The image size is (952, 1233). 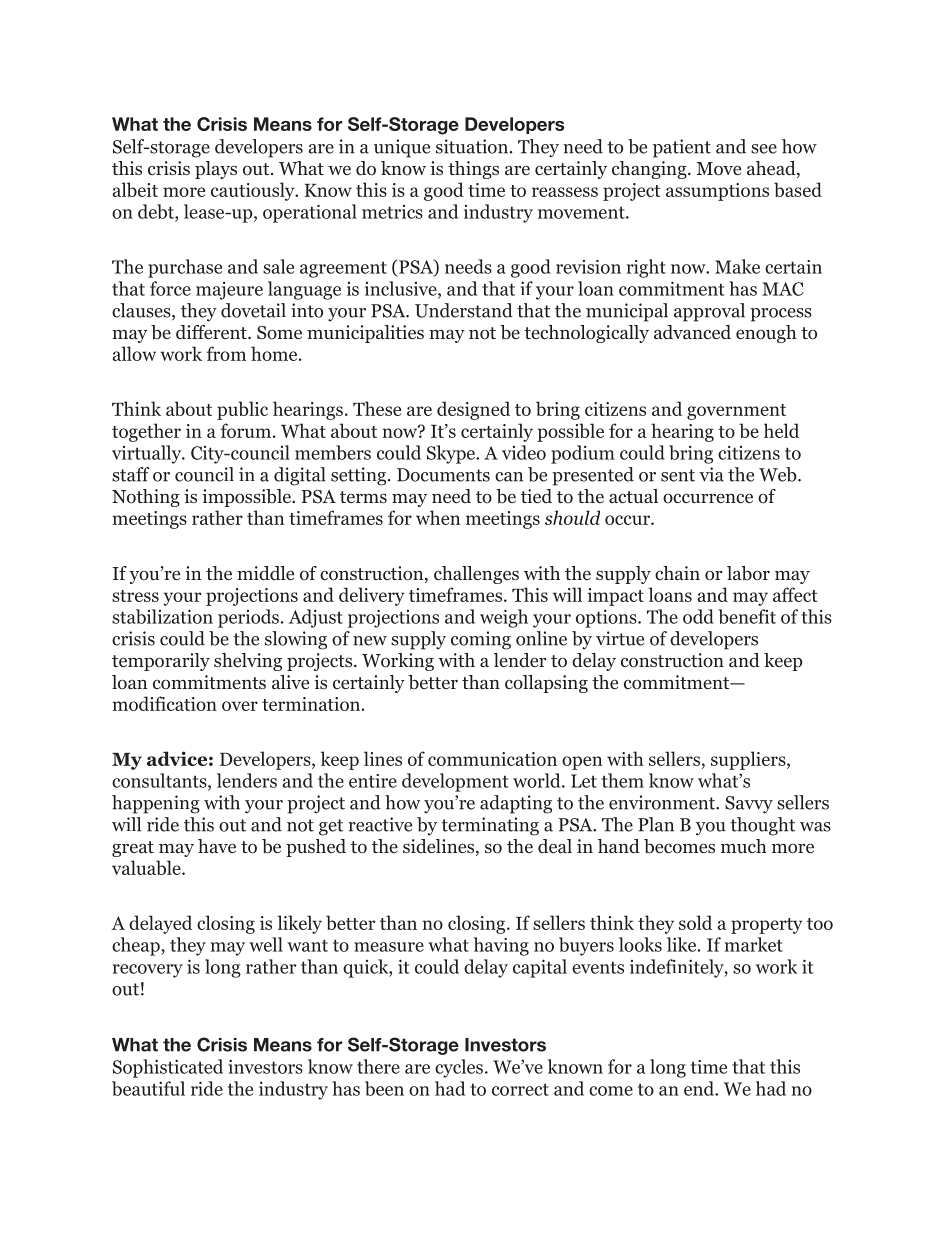 What do you see at coordinates (747, 616) in the screenshot?
I see `benefit` at bounding box center [747, 616].
